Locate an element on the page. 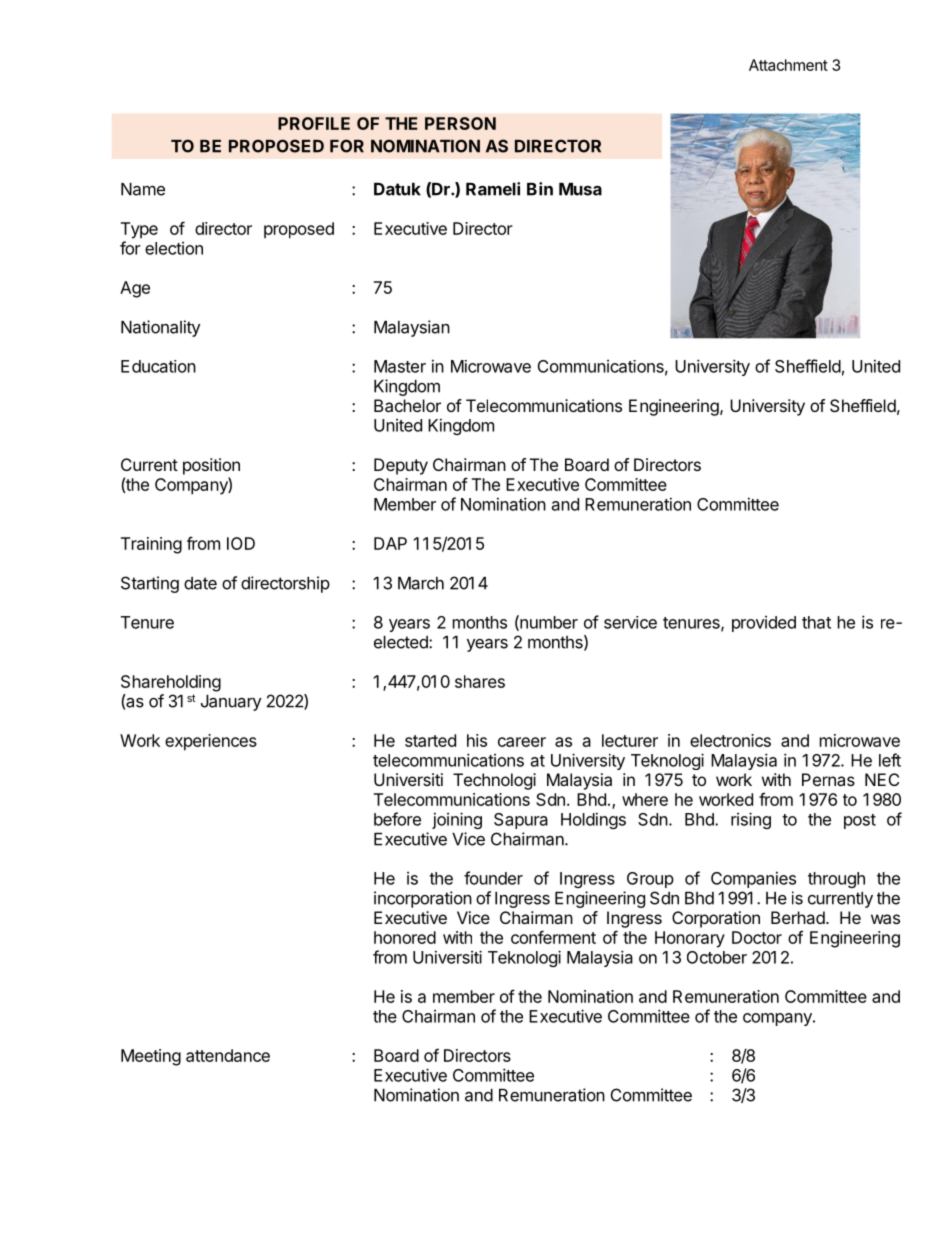 This page has height=1233, width=952. PROFILE is located at coordinates (314, 123).
